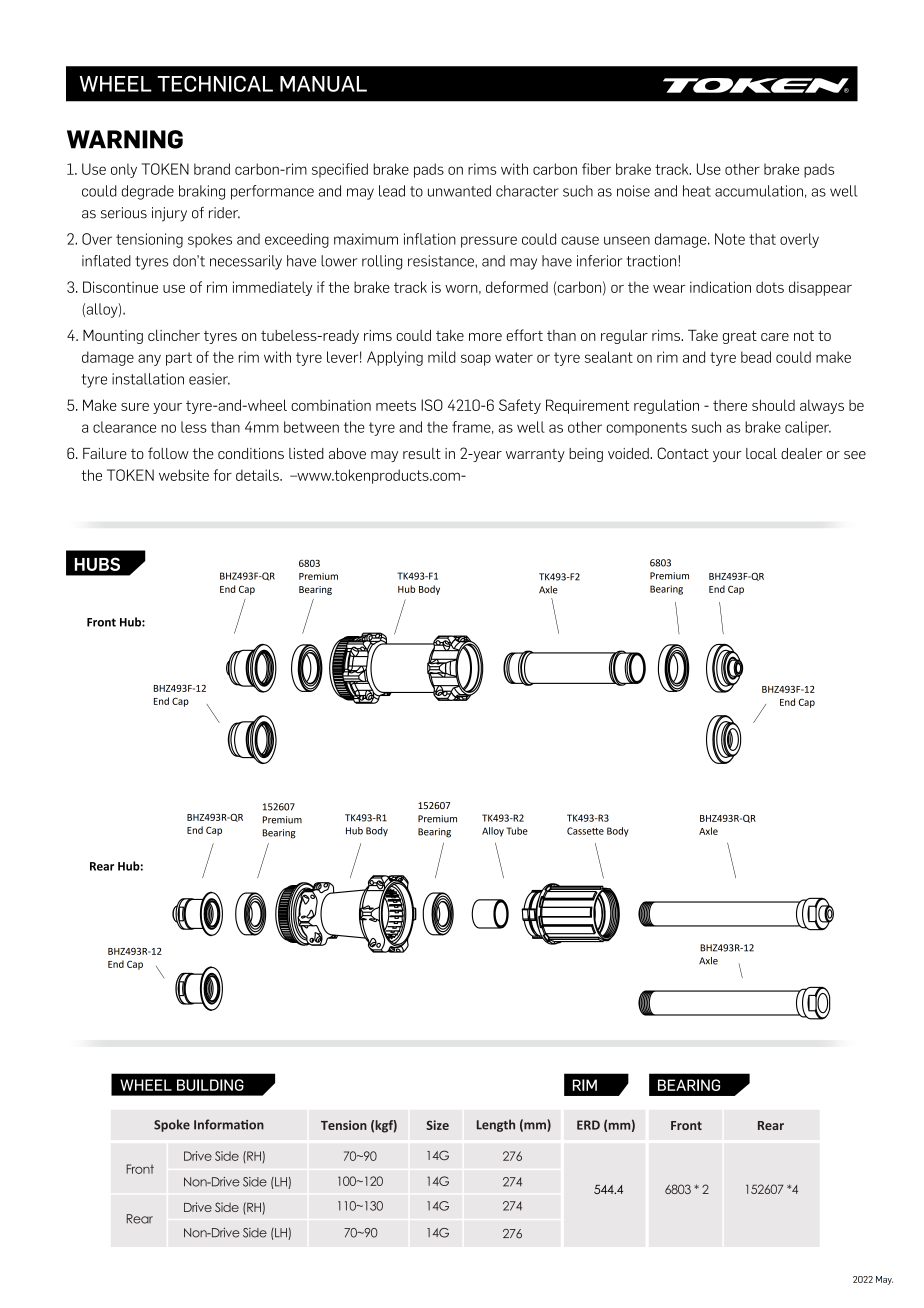 The height and width of the document is (1308, 924). I want to click on BUILDING, so click(210, 1085).
